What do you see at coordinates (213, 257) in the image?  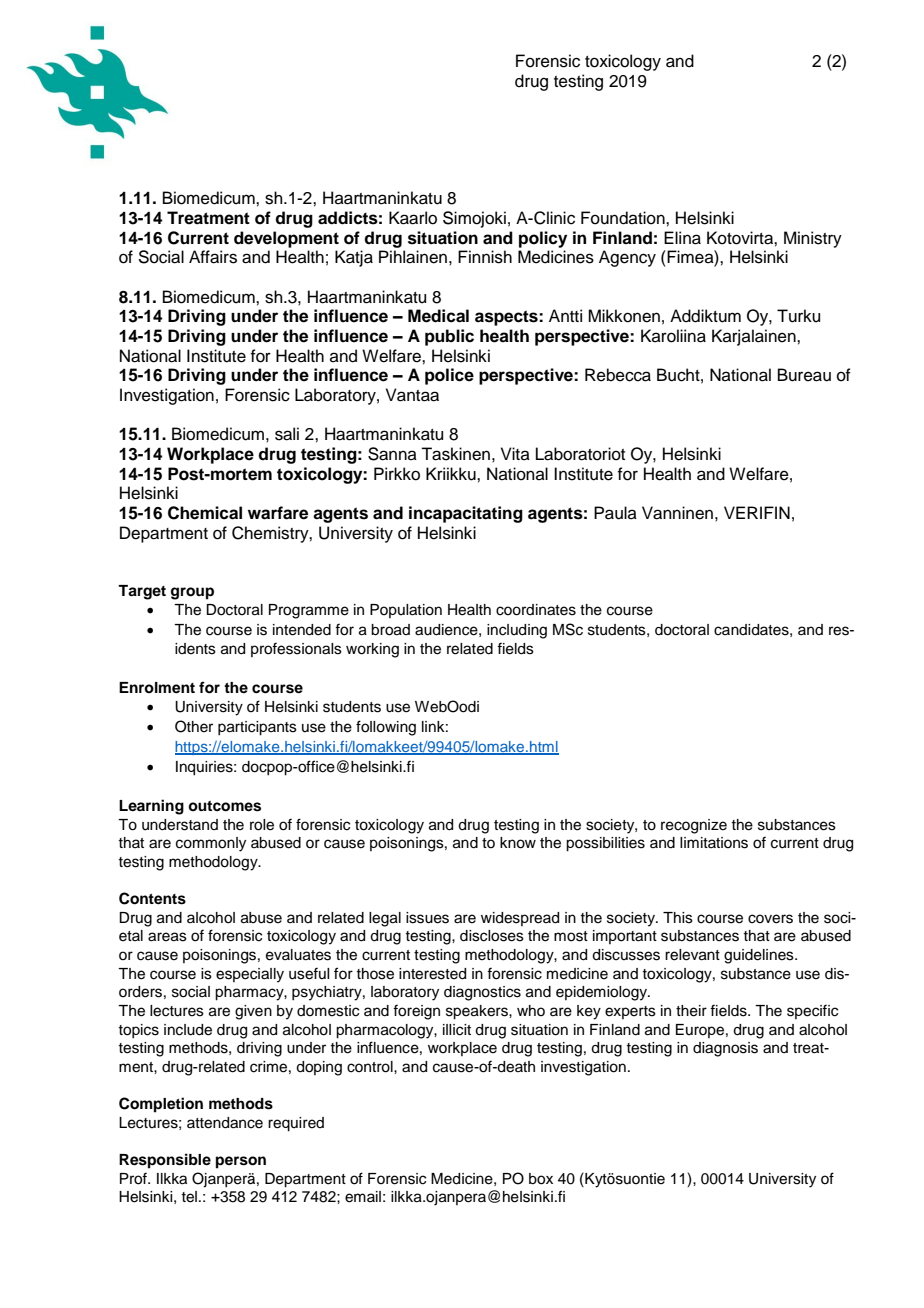 I see `Affairs` at bounding box center [213, 257].
